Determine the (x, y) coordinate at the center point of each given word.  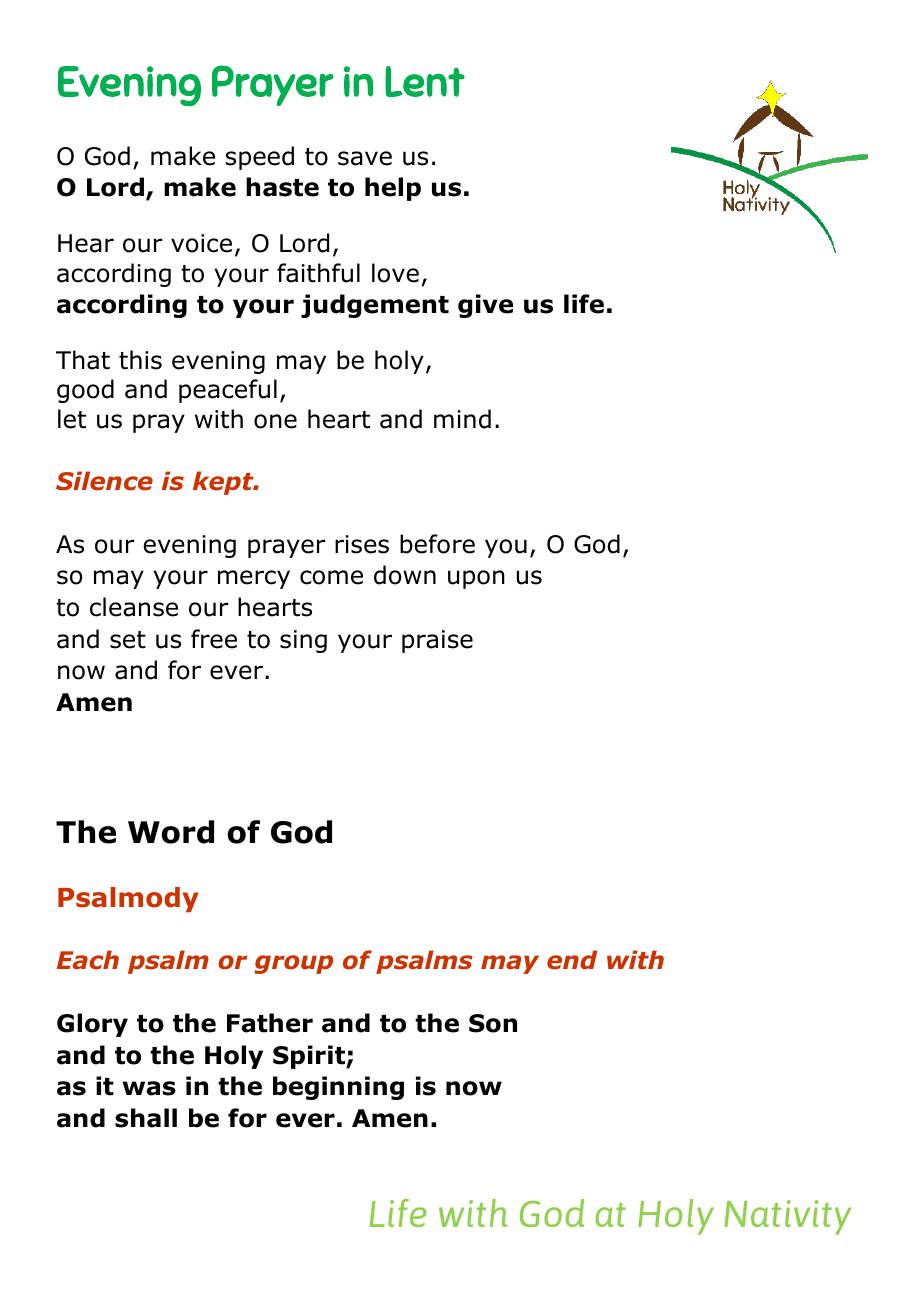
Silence (104, 481)
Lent (425, 81)
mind (462, 419)
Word (171, 832)
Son (493, 1023)
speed (260, 158)
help (393, 189)
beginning (338, 1088)
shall (146, 1118)
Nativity (787, 1217)
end (572, 960)
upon (476, 579)
